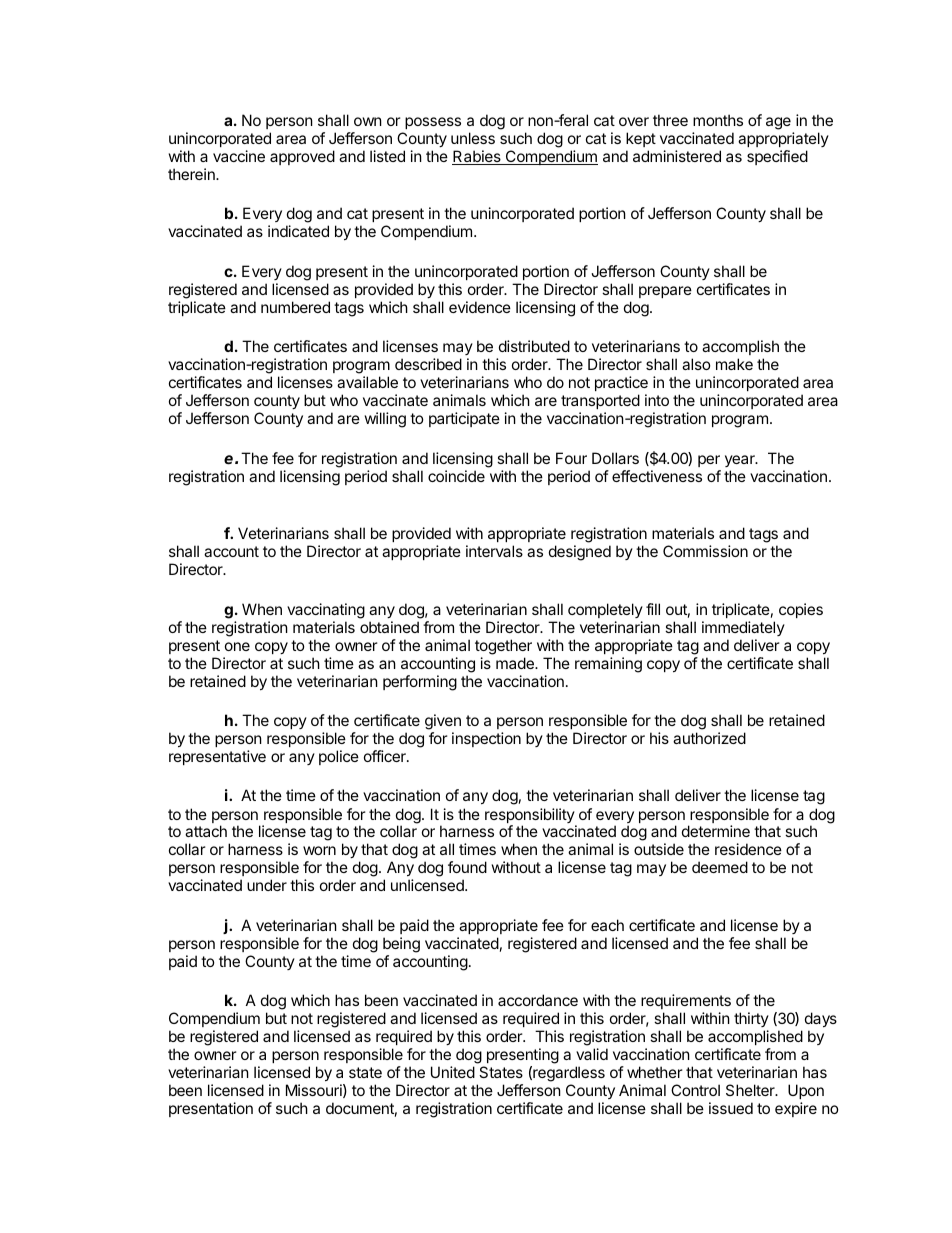 The image size is (952, 1233). I want to click on Rabies, so click(477, 157).
